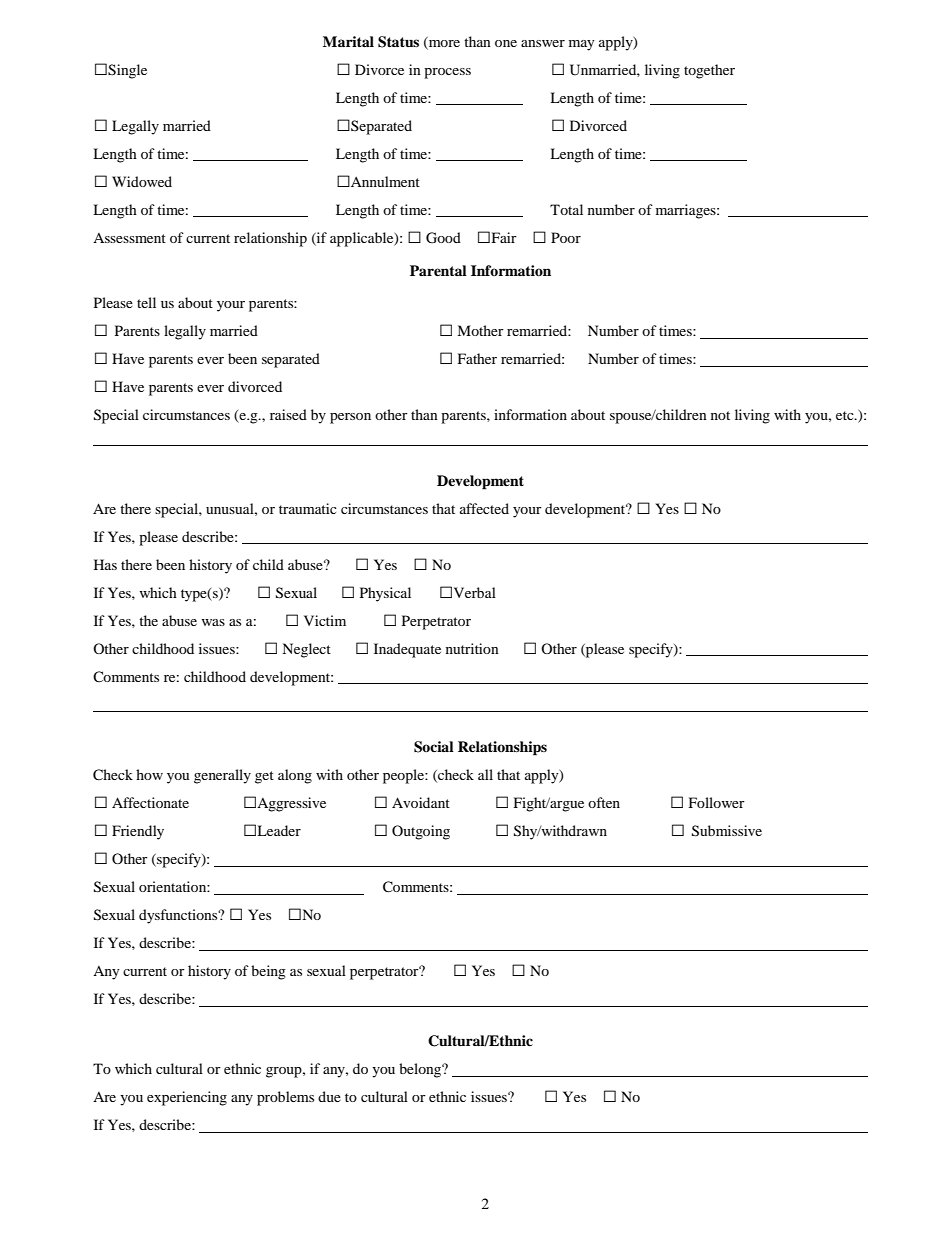 This screenshot has height=1233, width=952. Describe the element at coordinates (727, 831) in the screenshot. I see `Submissive` at that location.
